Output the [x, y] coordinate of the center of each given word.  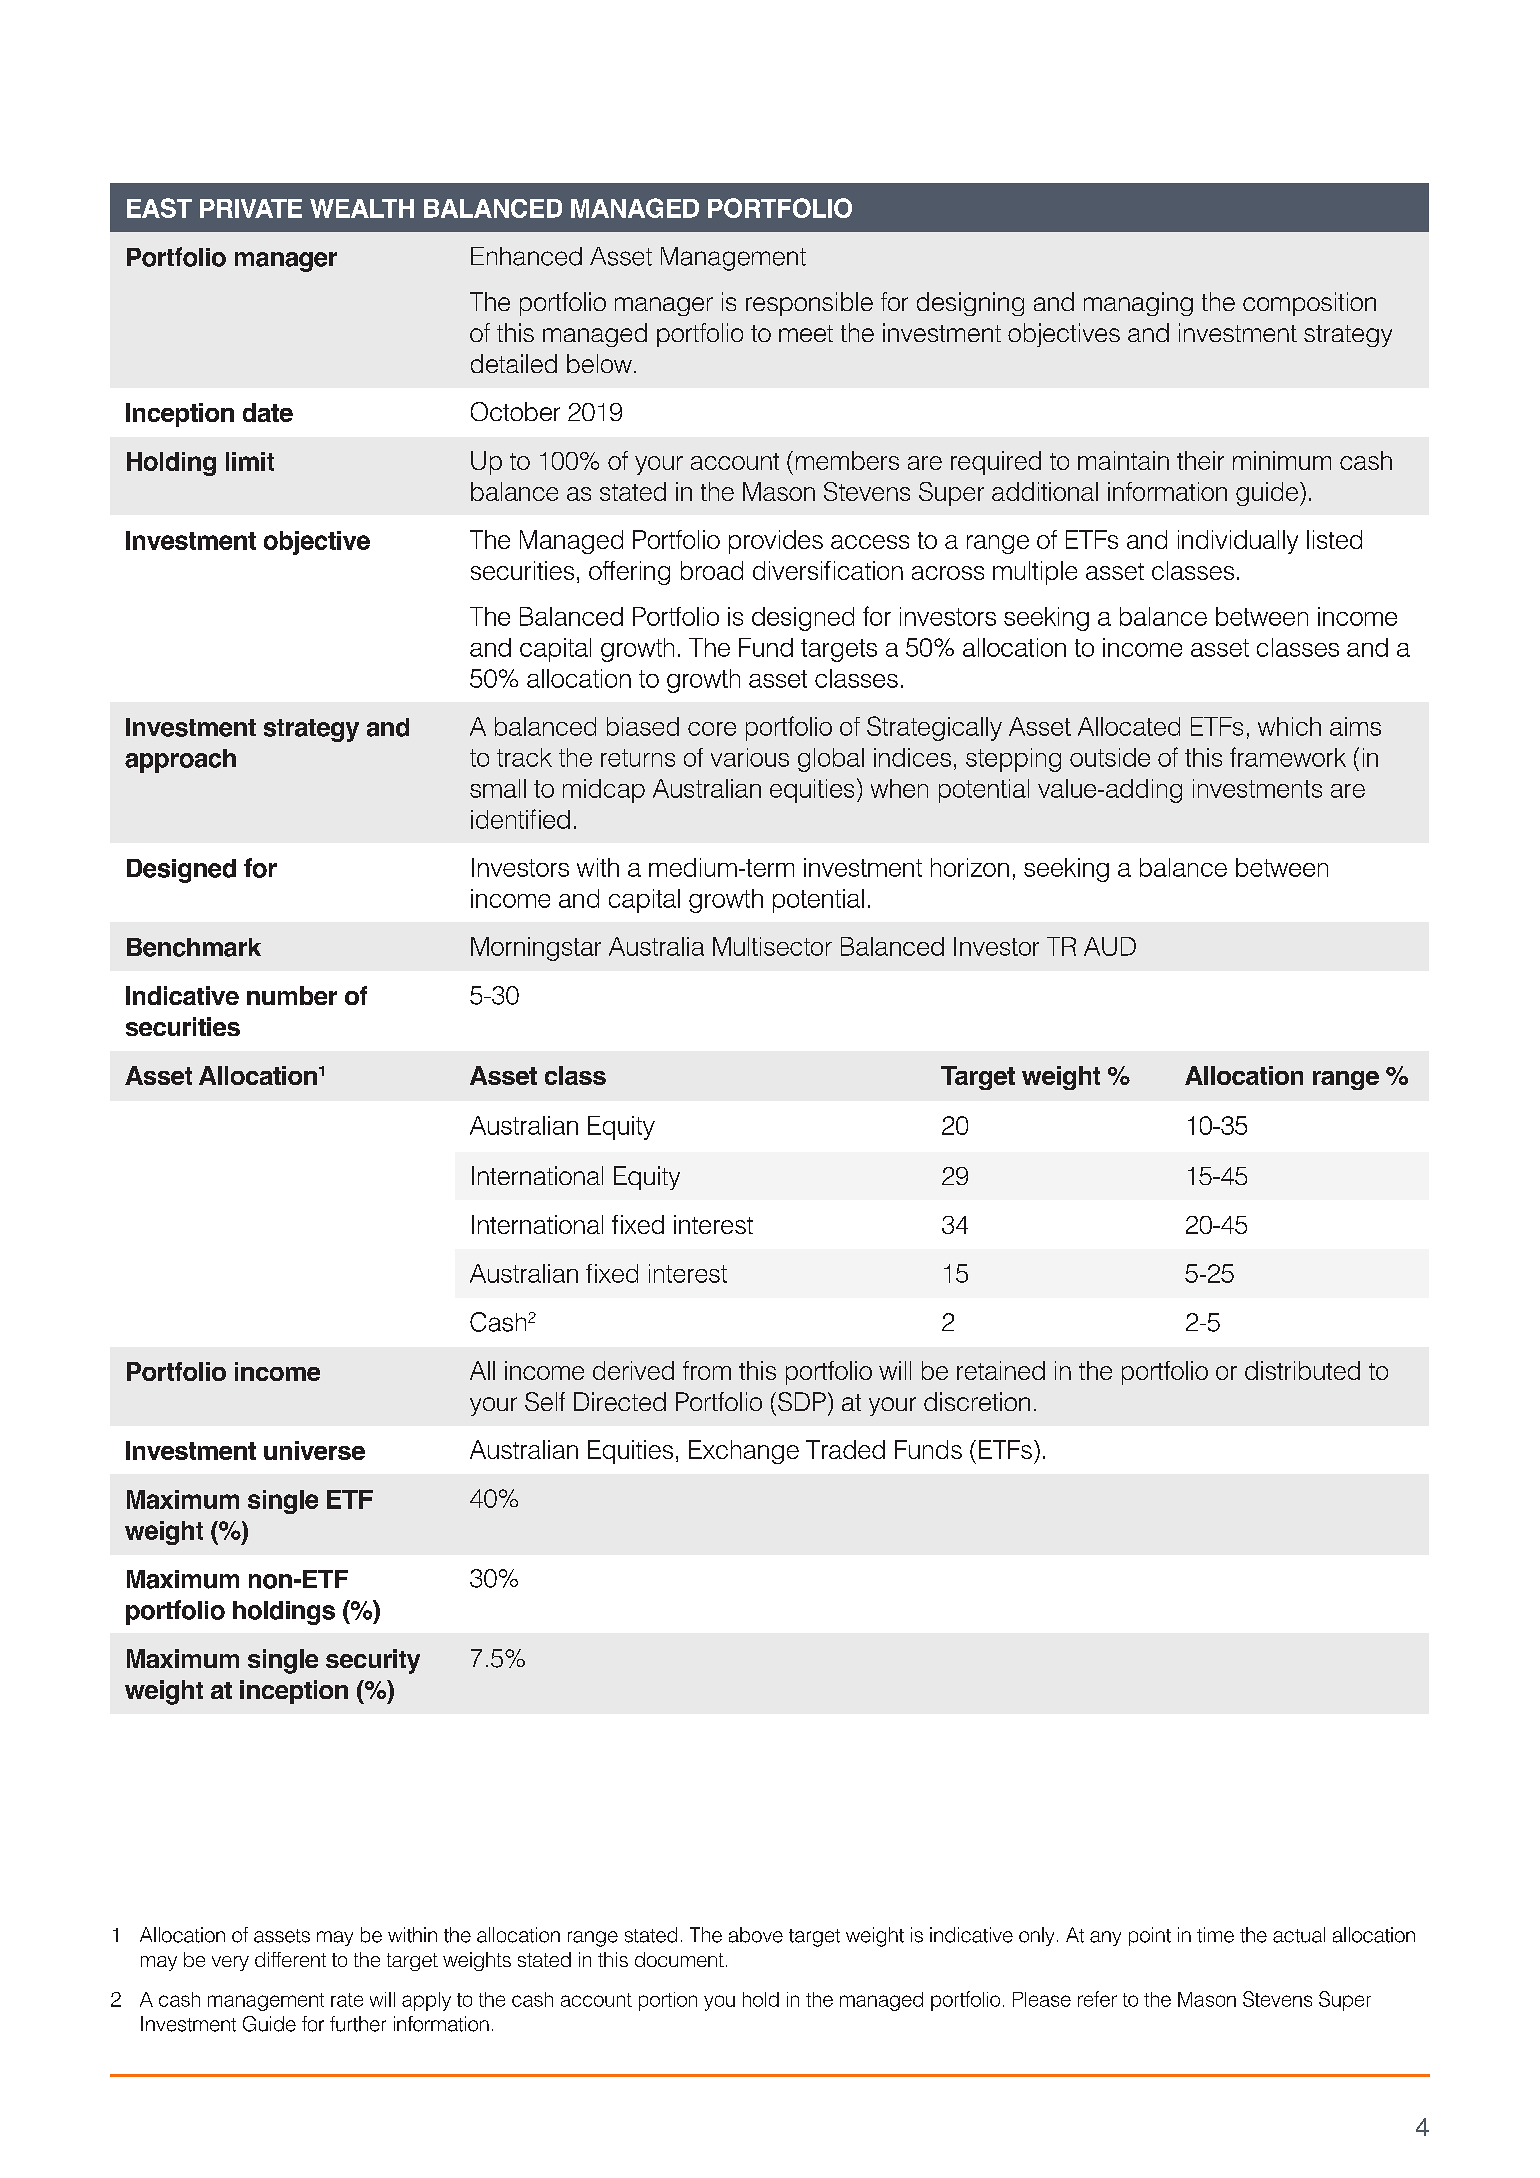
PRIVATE [251, 208]
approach [180, 761]
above [756, 1935]
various [750, 757]
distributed [1302, 1370]
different [290, 1959]
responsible [809, 304]
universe [314, 1450]
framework [1288, 757]
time [1215, 1935]
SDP [802, 1401]
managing [1138, 304]
